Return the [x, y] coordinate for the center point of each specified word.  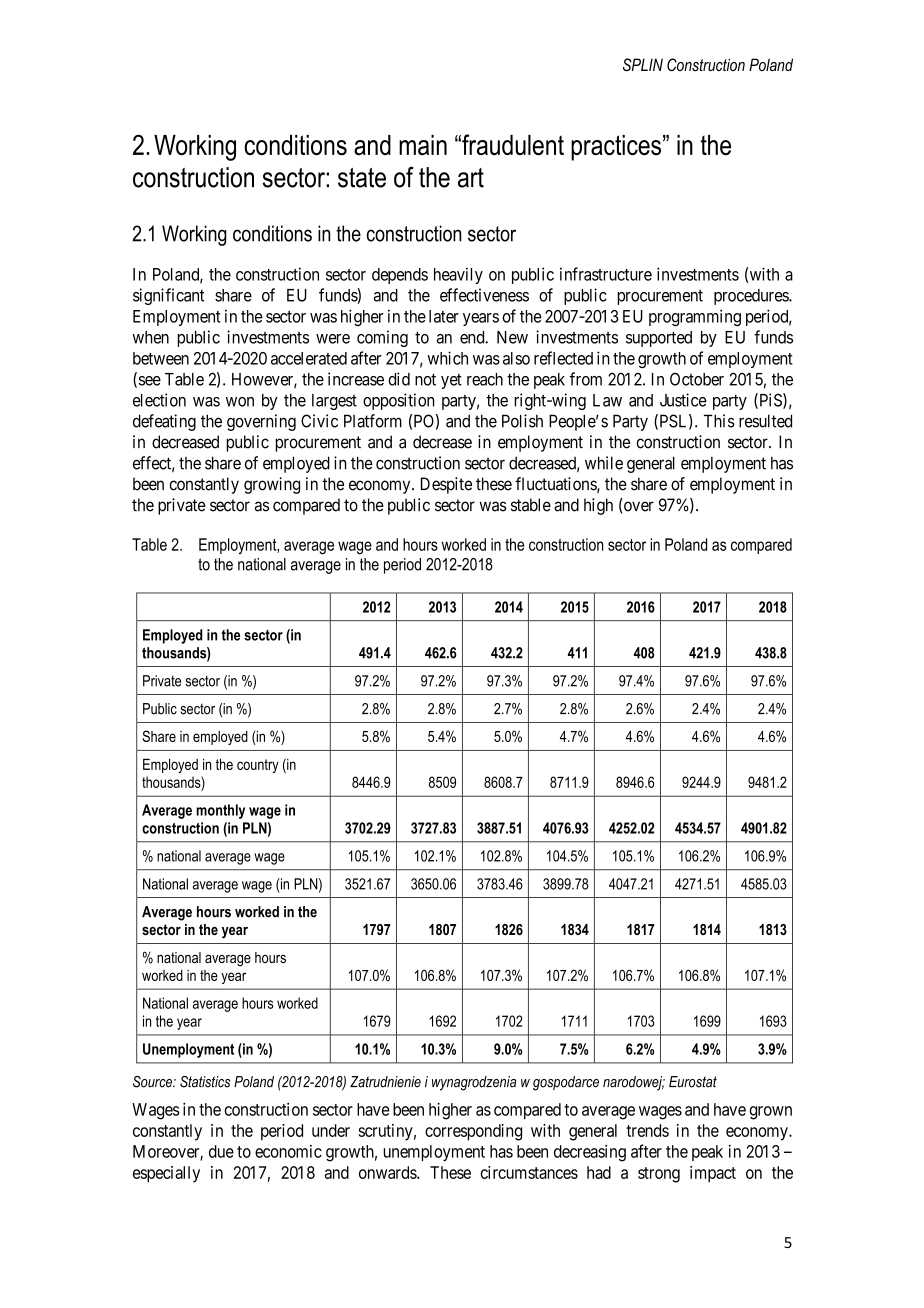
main [423, 145]
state [362, 178]
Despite [446, 485]
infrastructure [606, 274]
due [221, 1151]
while [604, 463]
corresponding [473, 1132]
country [258, 766]
